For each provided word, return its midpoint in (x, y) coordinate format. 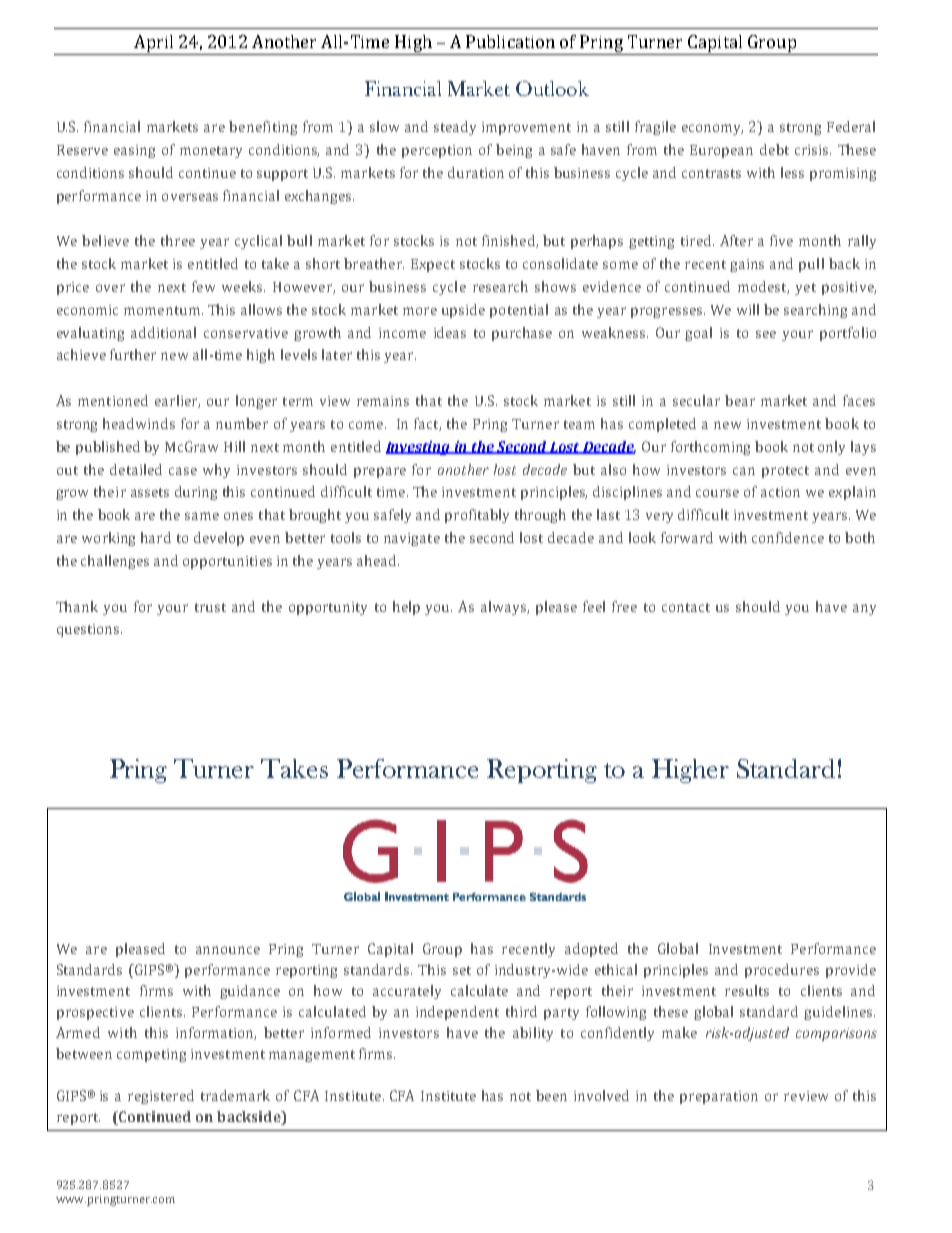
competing (151, 1055)
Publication (510, 41)
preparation (719, 1097)
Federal (851, 126)
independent (457, 1013)
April (154, 45)
